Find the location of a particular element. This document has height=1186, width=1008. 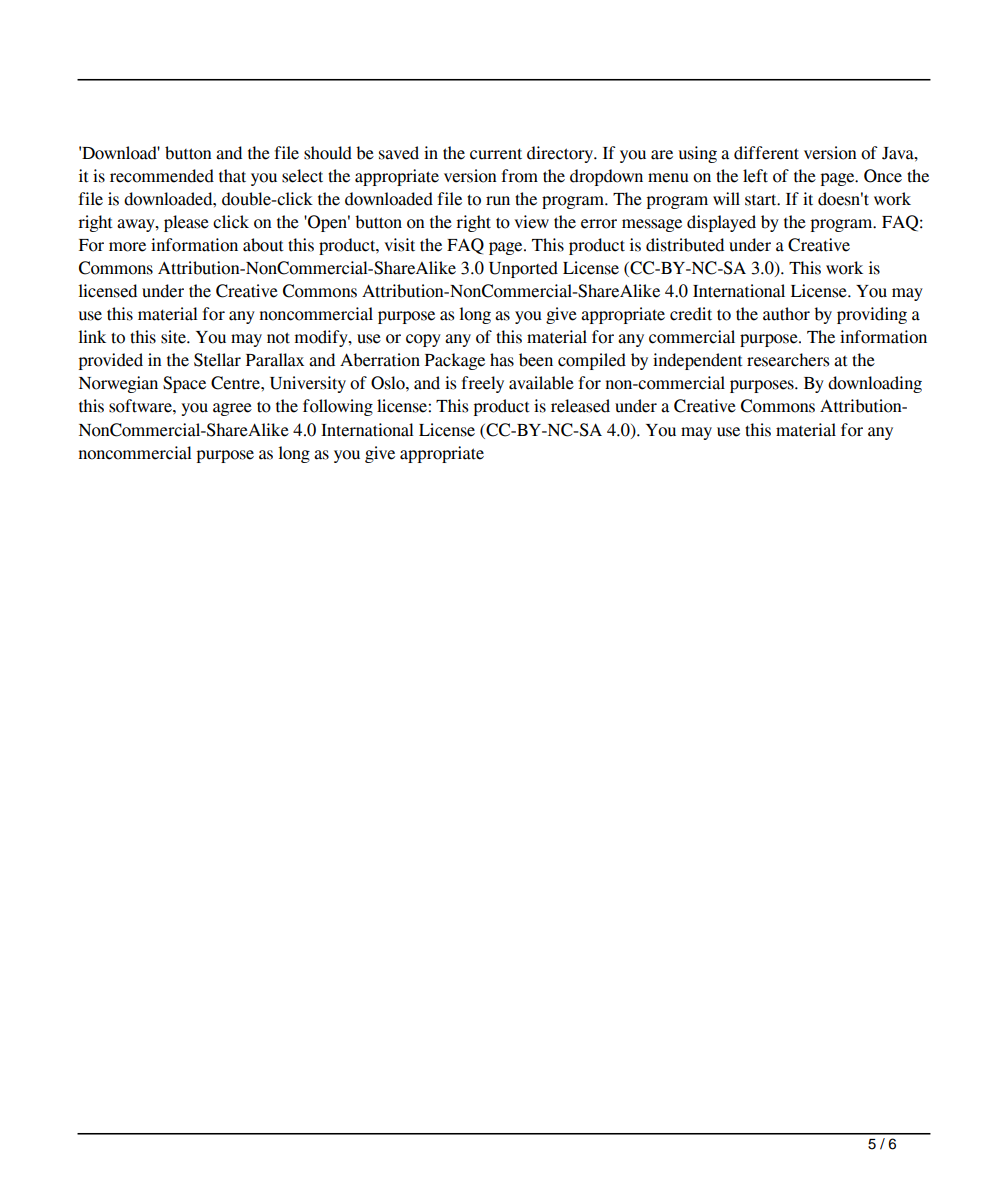

current is located at coordinates (496, 154).
